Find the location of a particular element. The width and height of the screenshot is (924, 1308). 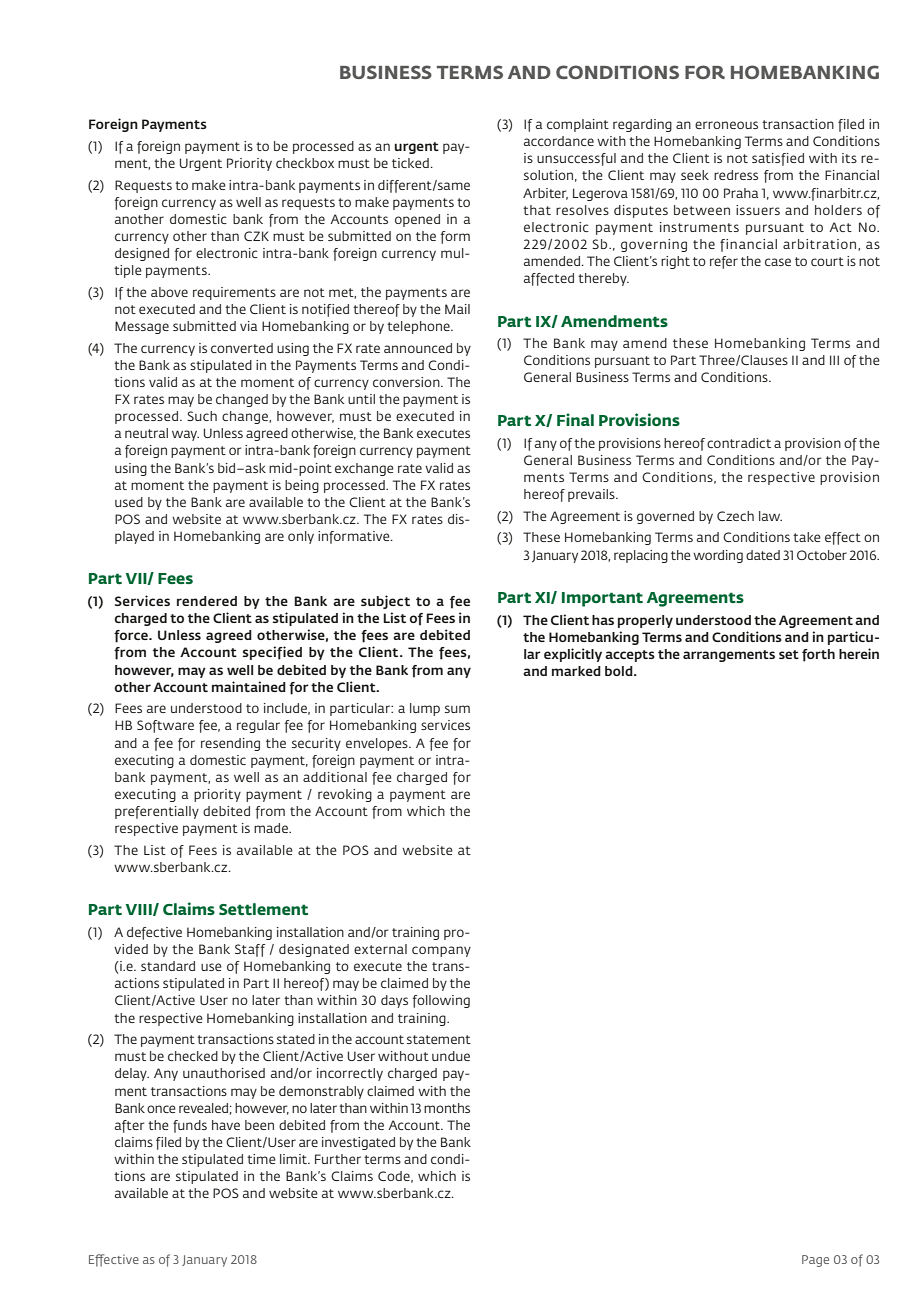

contradict is located at coordinates (739, 443).
